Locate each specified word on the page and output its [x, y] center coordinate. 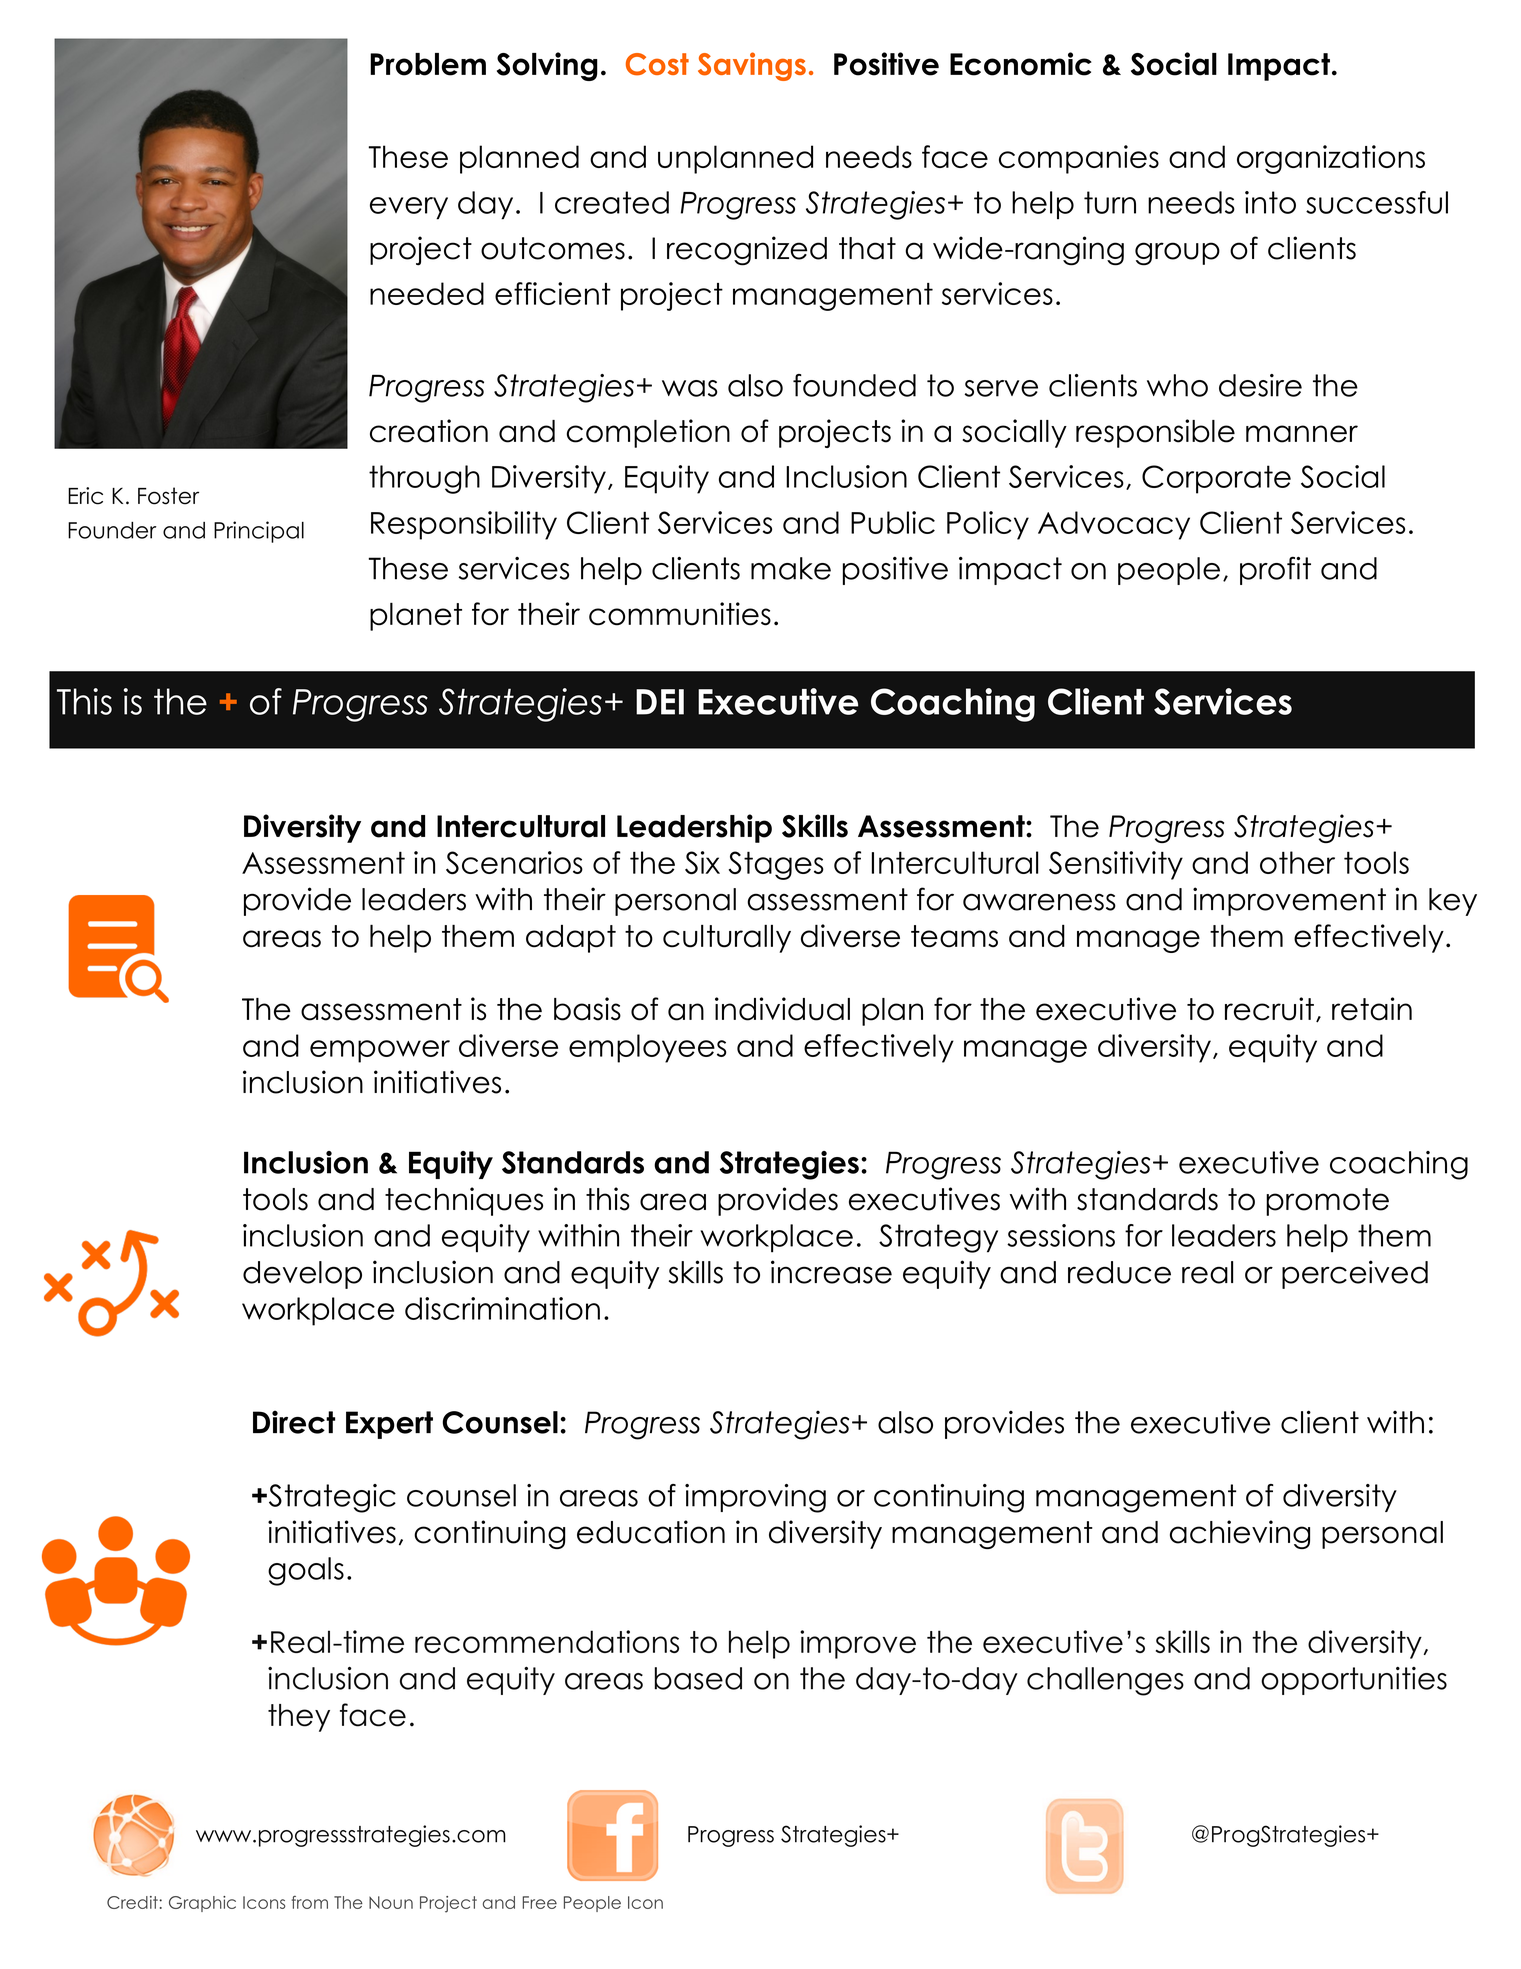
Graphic [202, 1904]
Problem [428, 64]
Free [539, 1902]
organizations [1331, 159]
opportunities [1354, 1681]
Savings [752, 66]
